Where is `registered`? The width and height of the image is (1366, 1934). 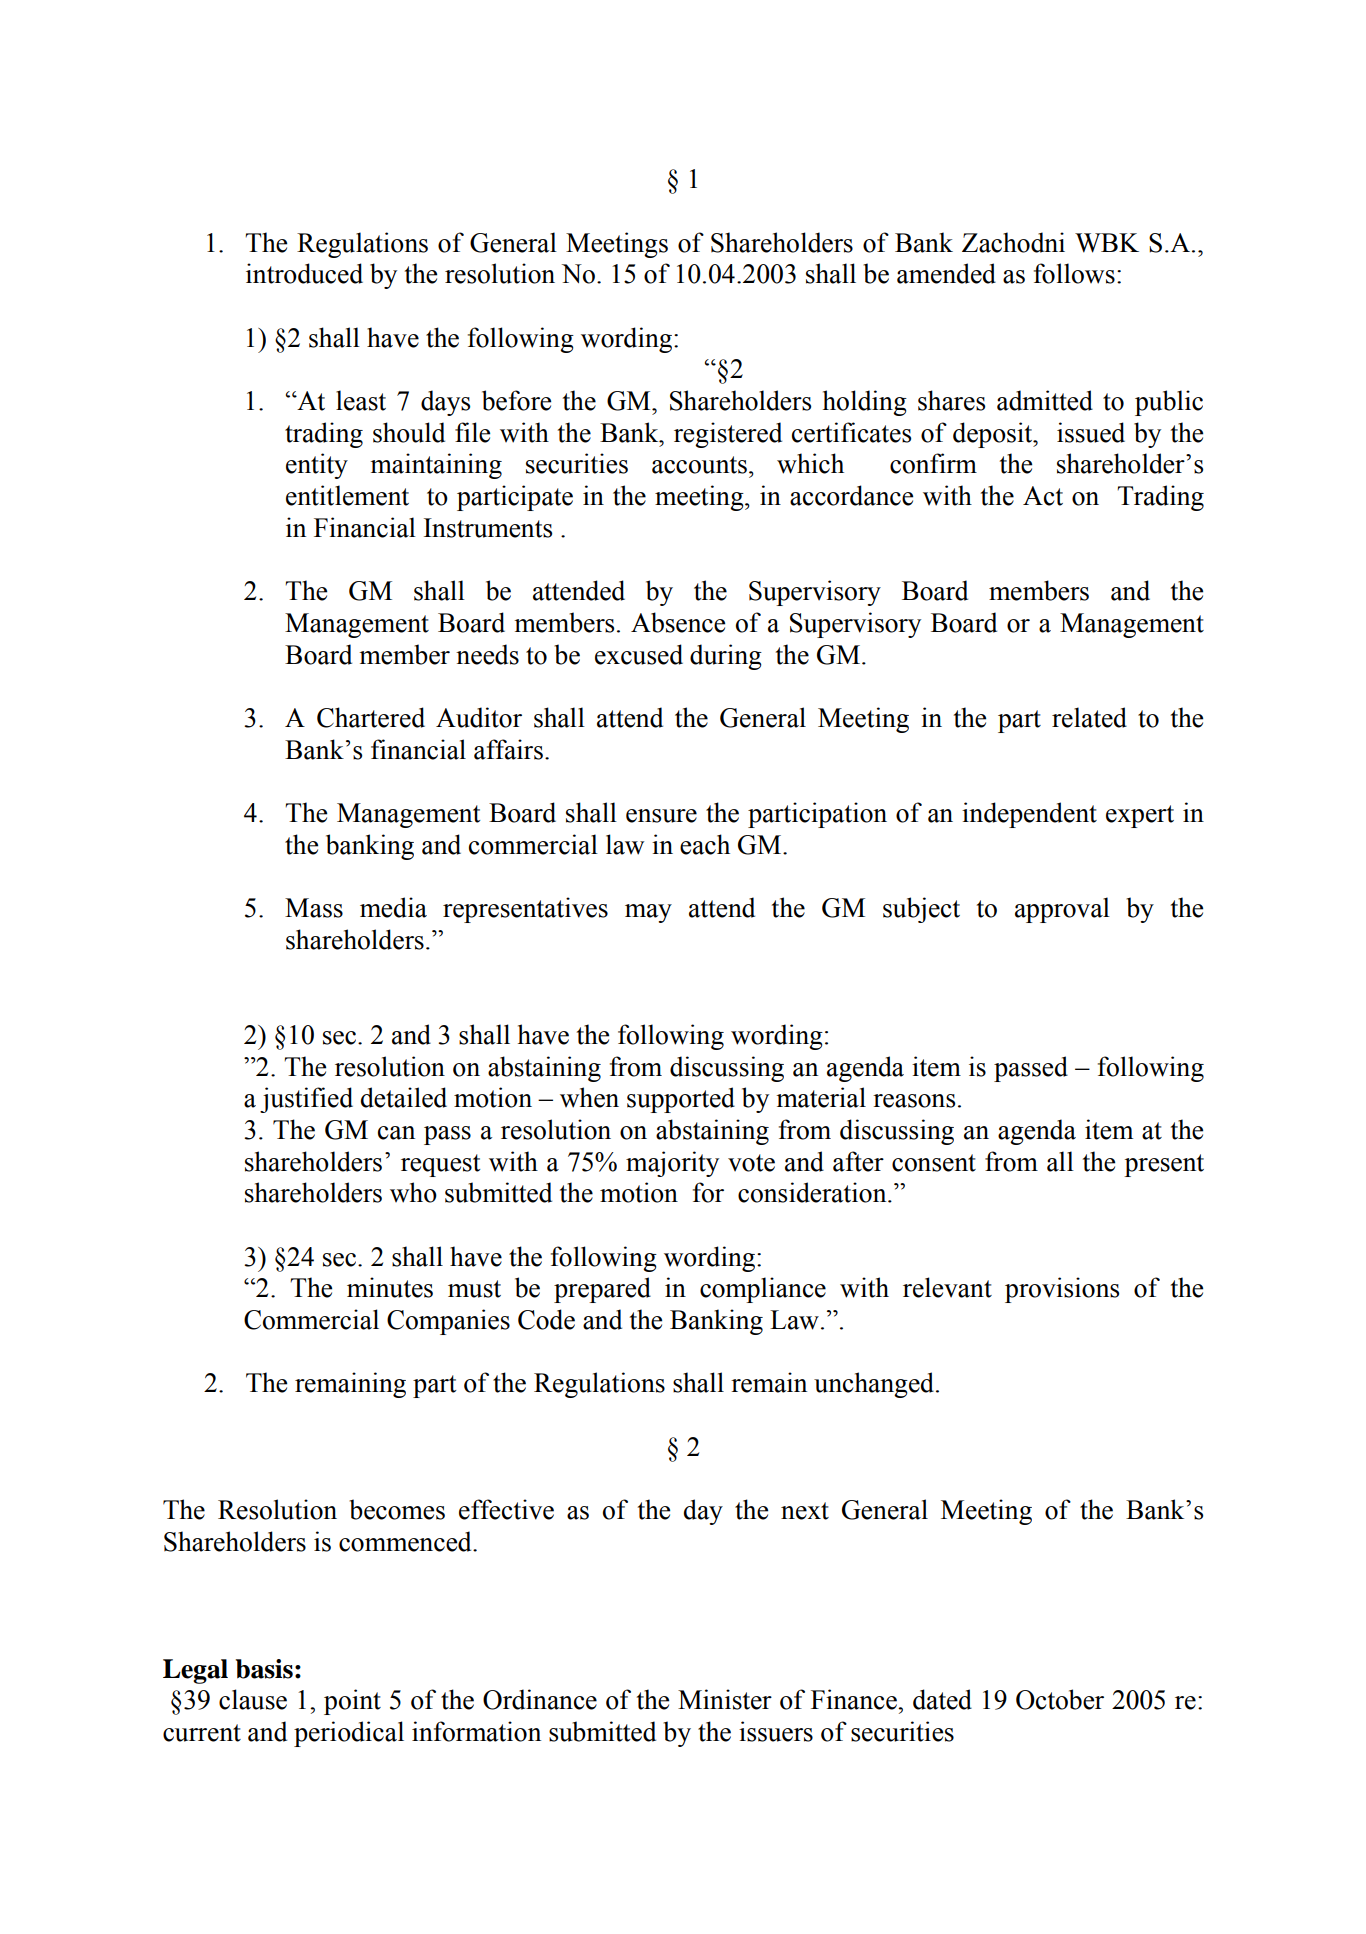
registered is located at coordinates (728, 435).
